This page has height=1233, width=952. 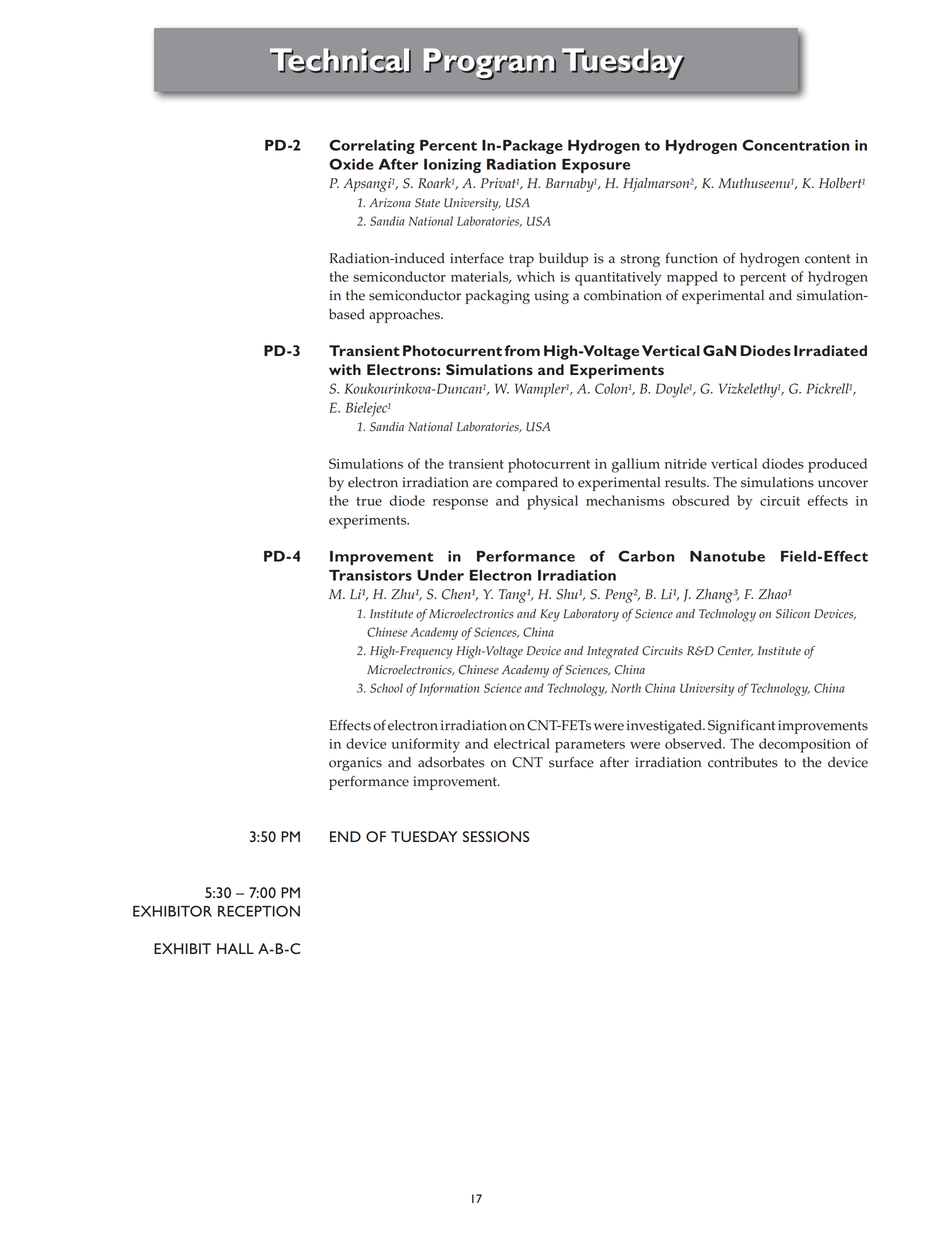 I want to click on RECEPTION, so click(x=259, y=911).
